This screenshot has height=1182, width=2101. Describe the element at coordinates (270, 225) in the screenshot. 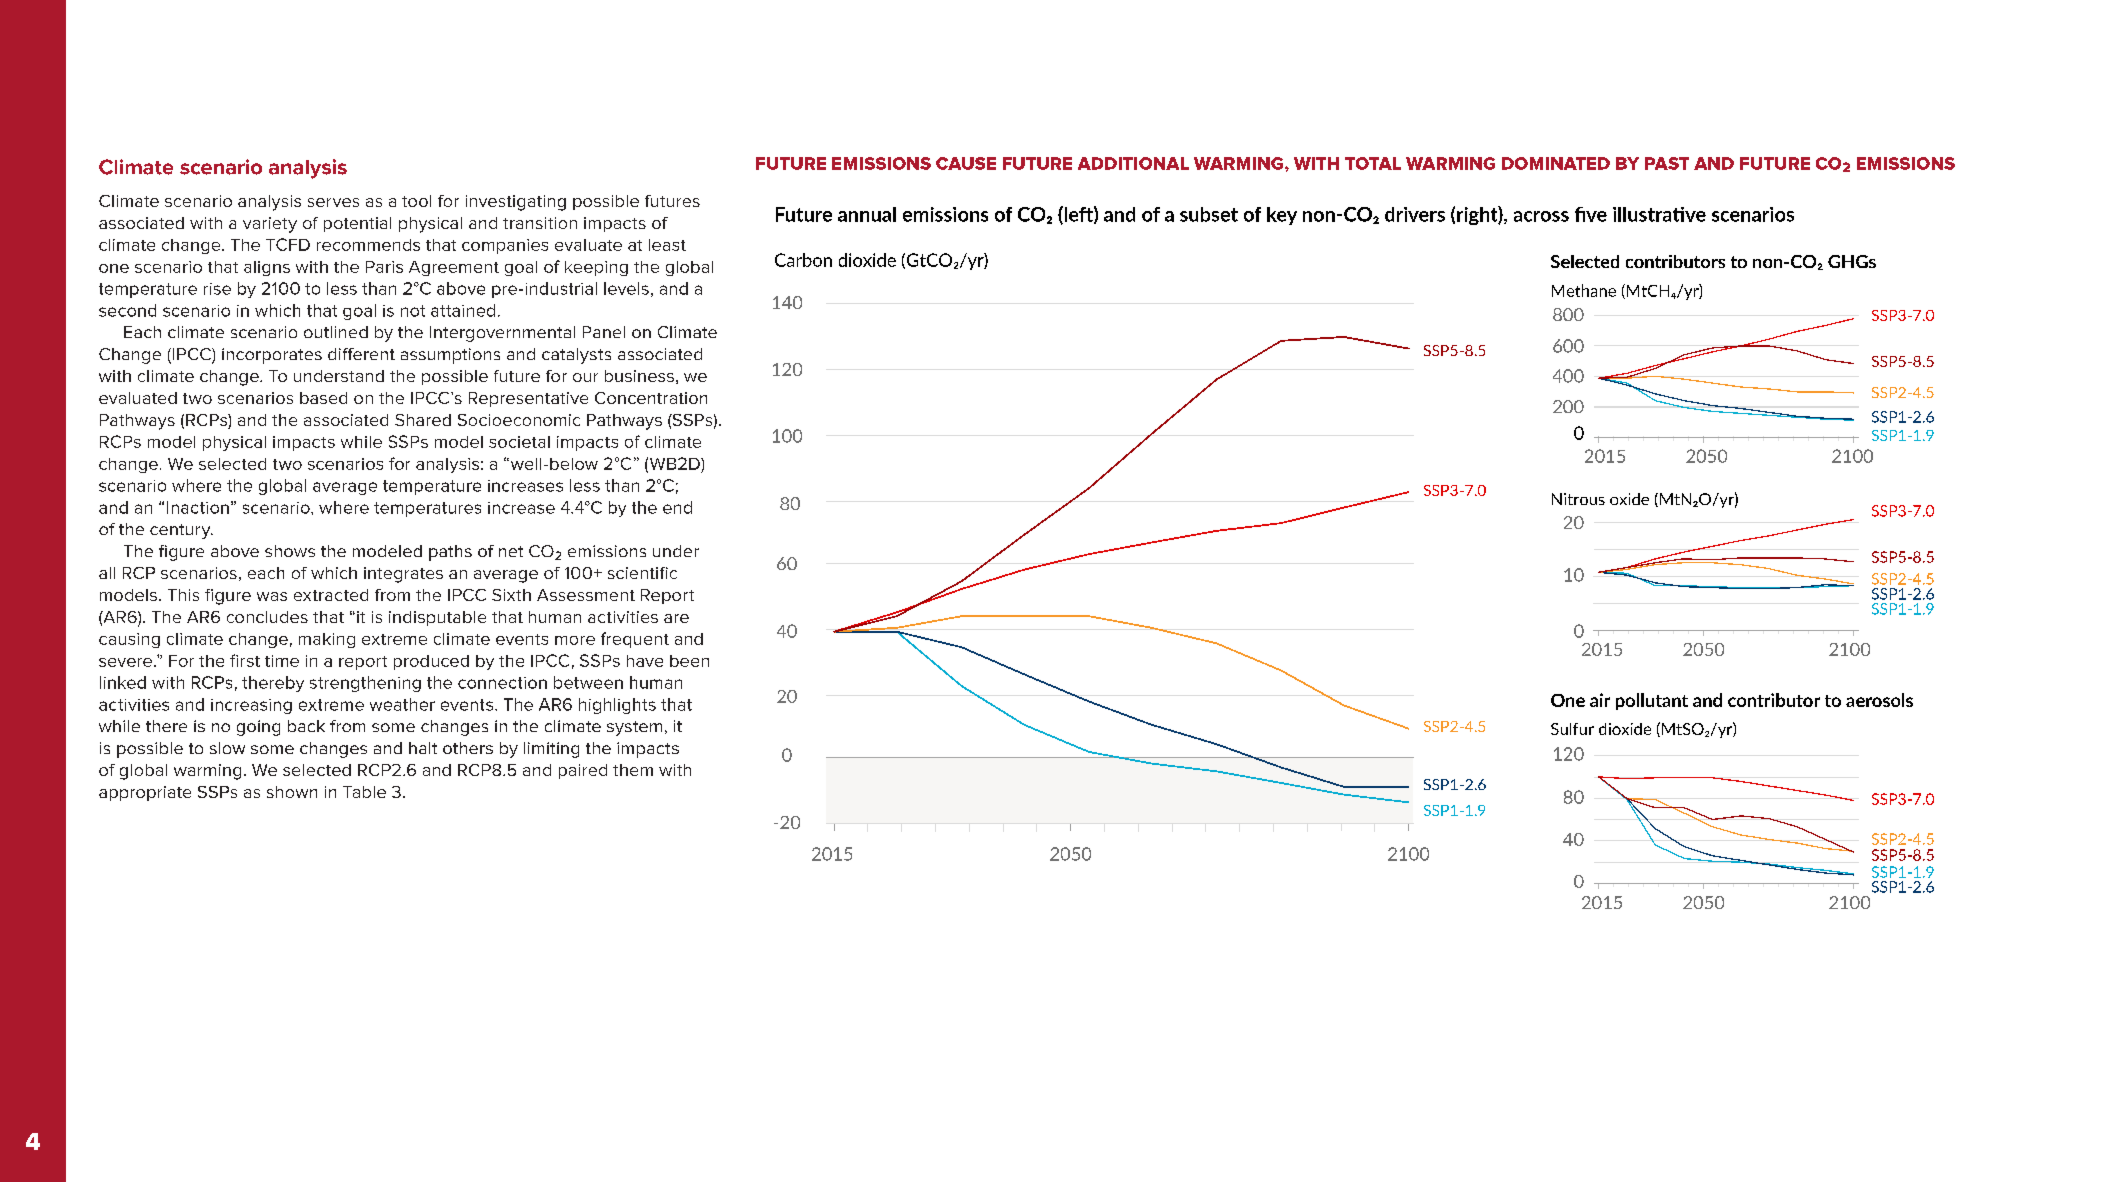

I see `variety` at that location.
